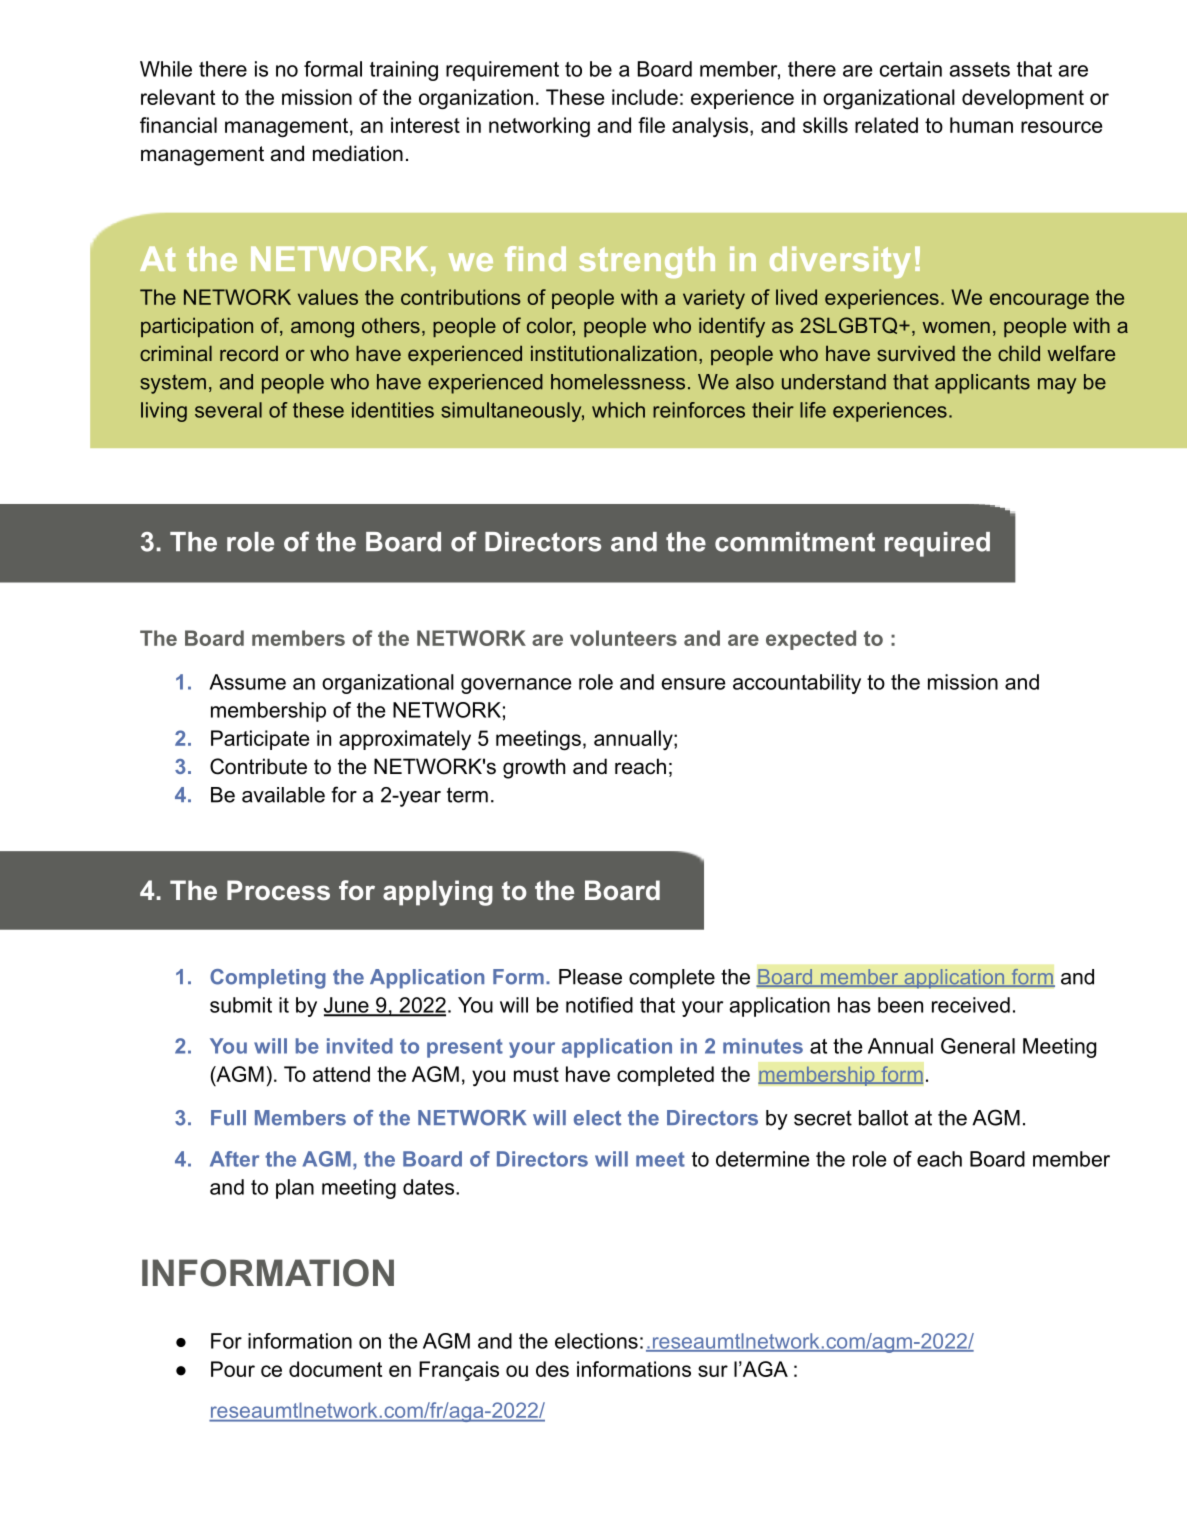 Image resolution: width=1187 pixels, height=1536 pixels. Describe the element at coordinates (260, 740) in the page. I see `Participate` at that location.
